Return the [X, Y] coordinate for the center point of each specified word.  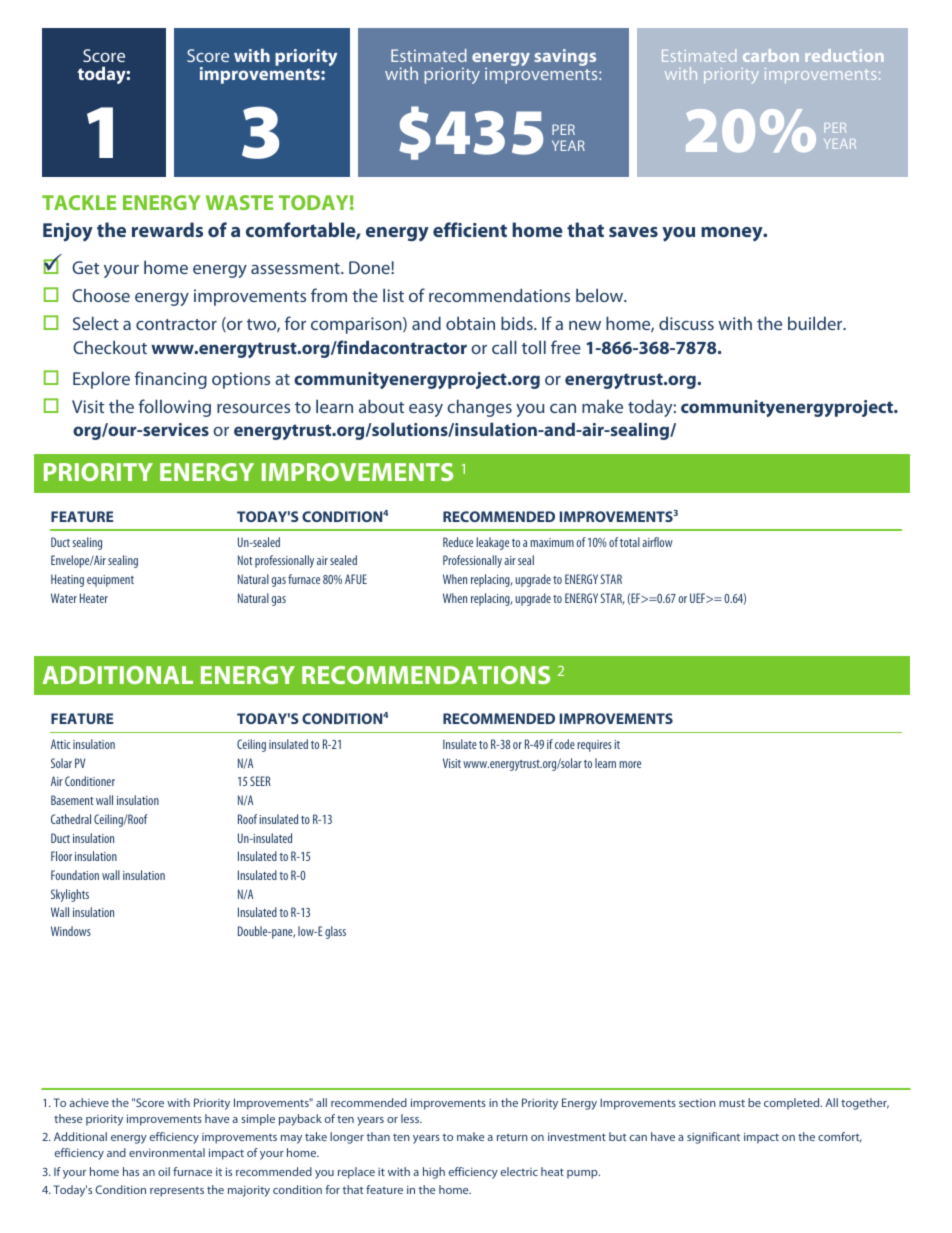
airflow [657, 542]
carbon [771, 55]
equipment [110, 581]
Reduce [458, 542]
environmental [167, 1152]
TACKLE [79, 202]
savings [565, 57]
